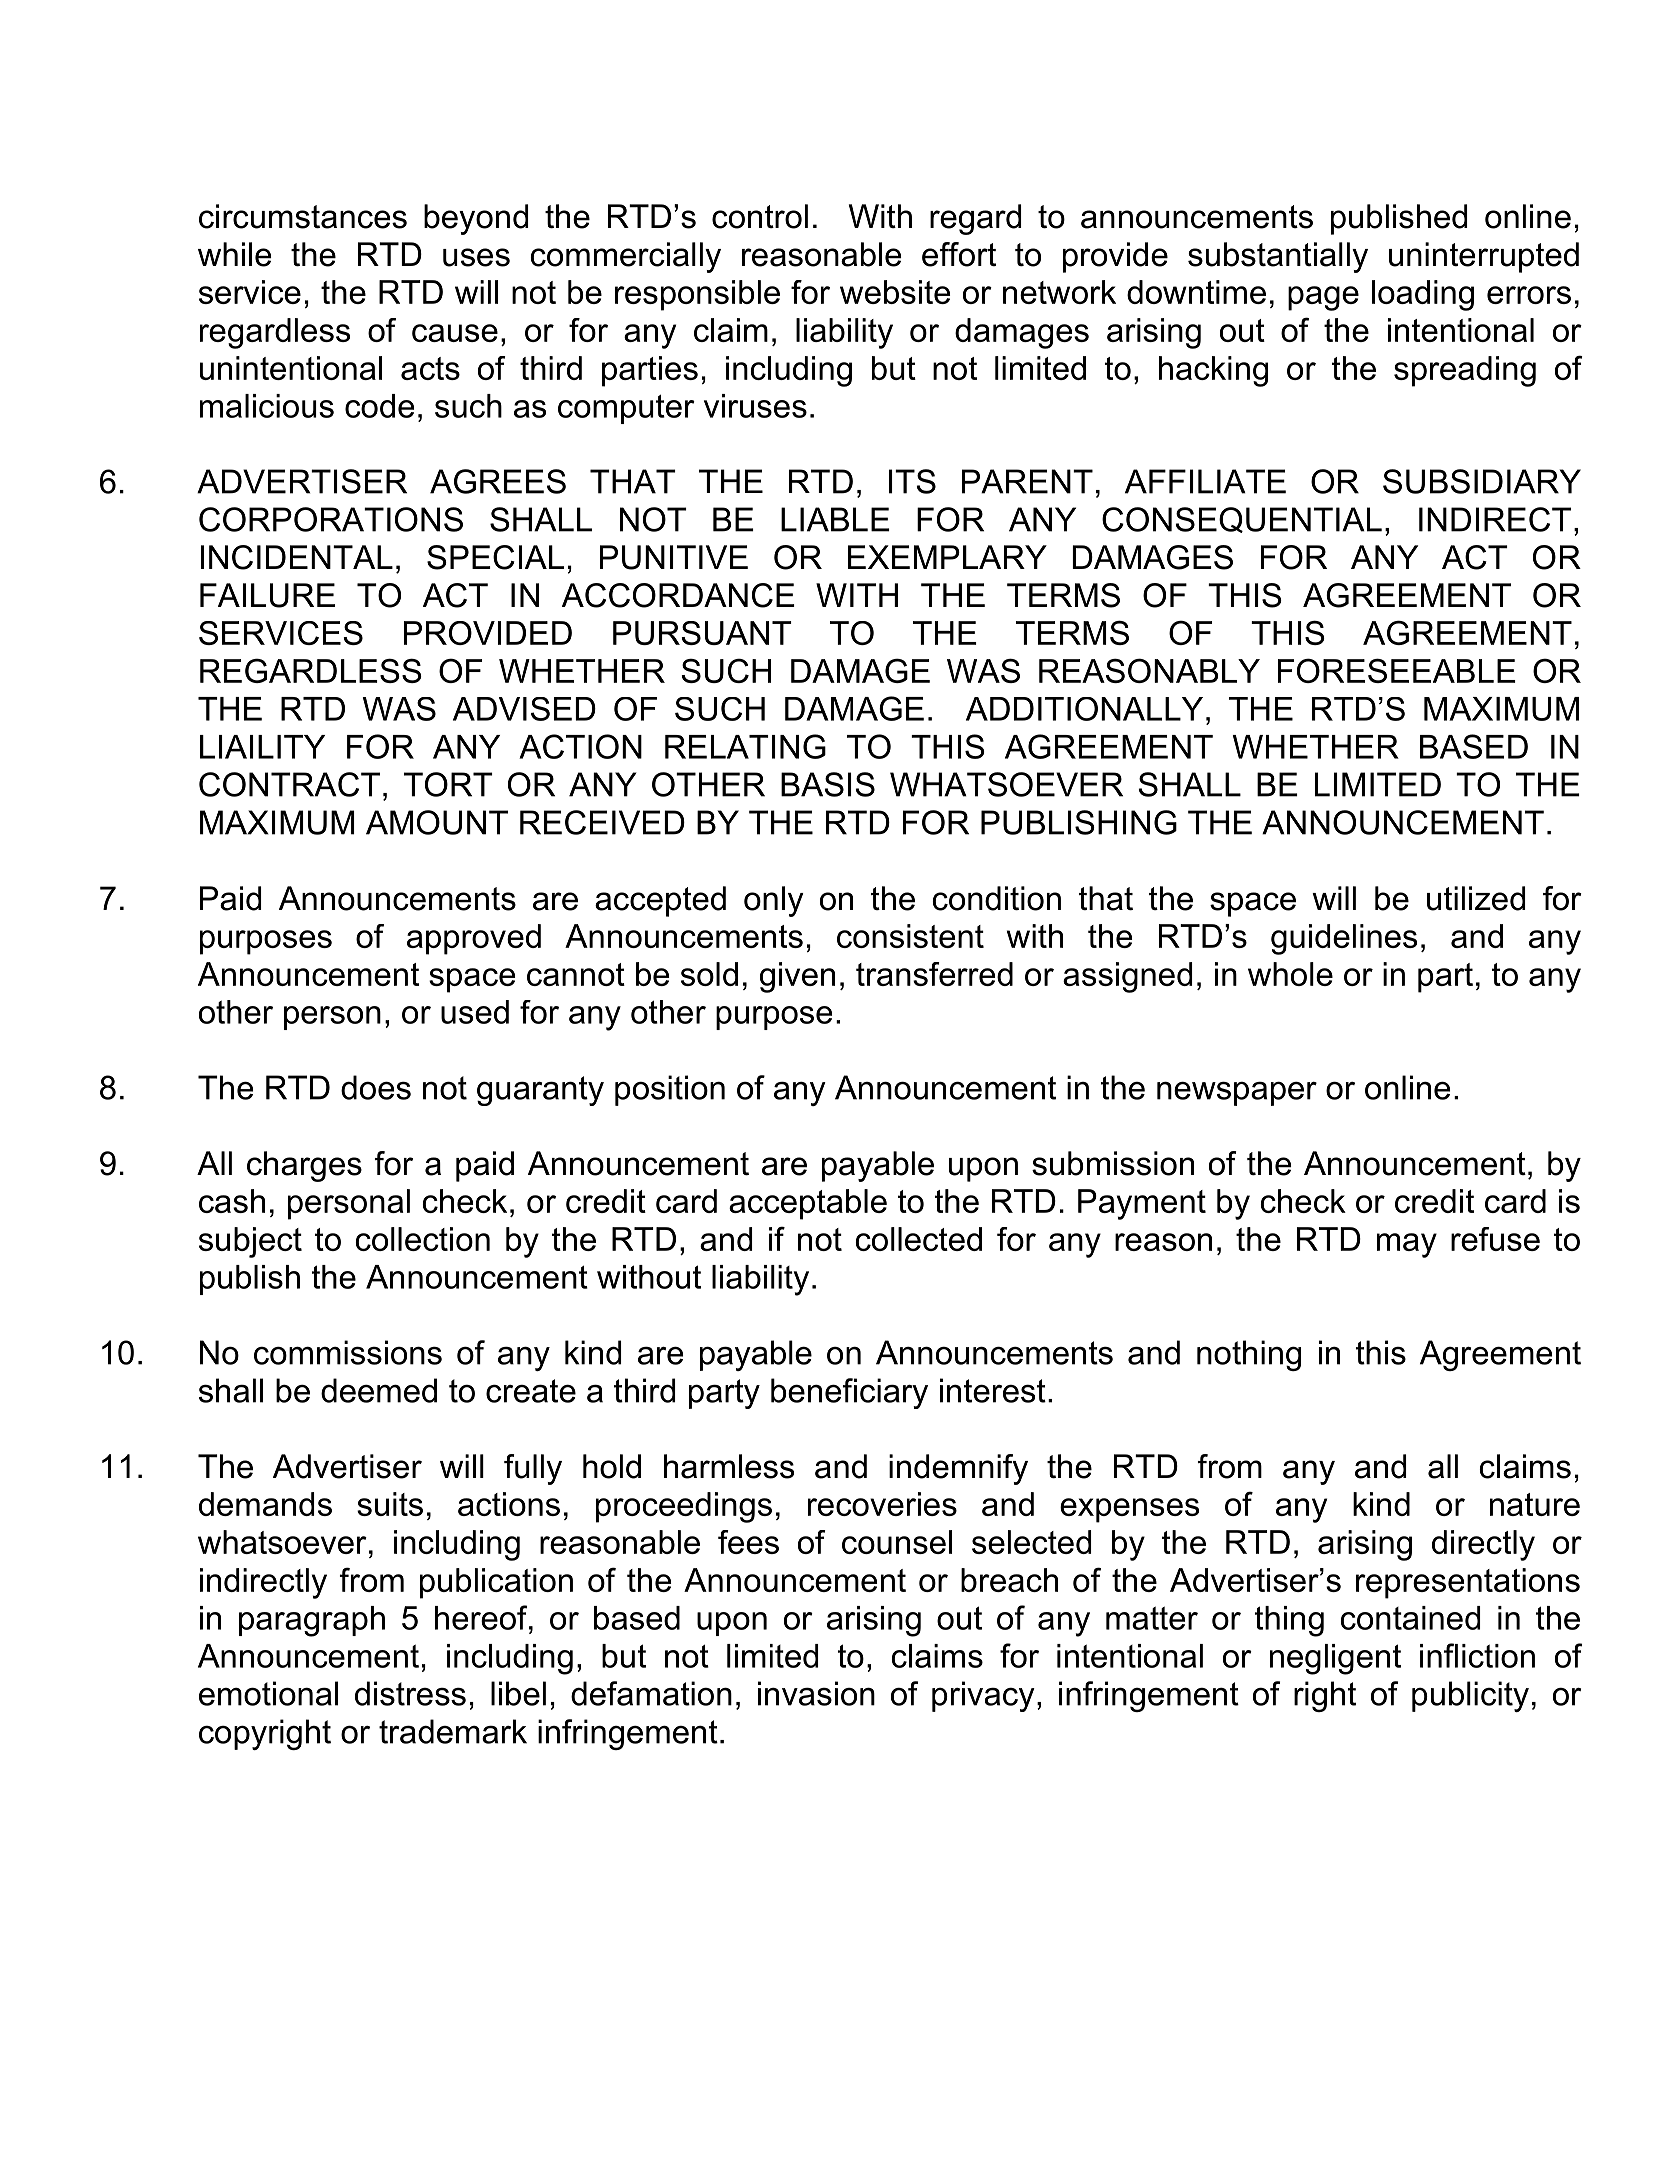 Image resolution: width=1680 pixels, height=2174 pixels. Describe the element at coordinates (474, 939) in the screenshot. I see `approved` at that location.
